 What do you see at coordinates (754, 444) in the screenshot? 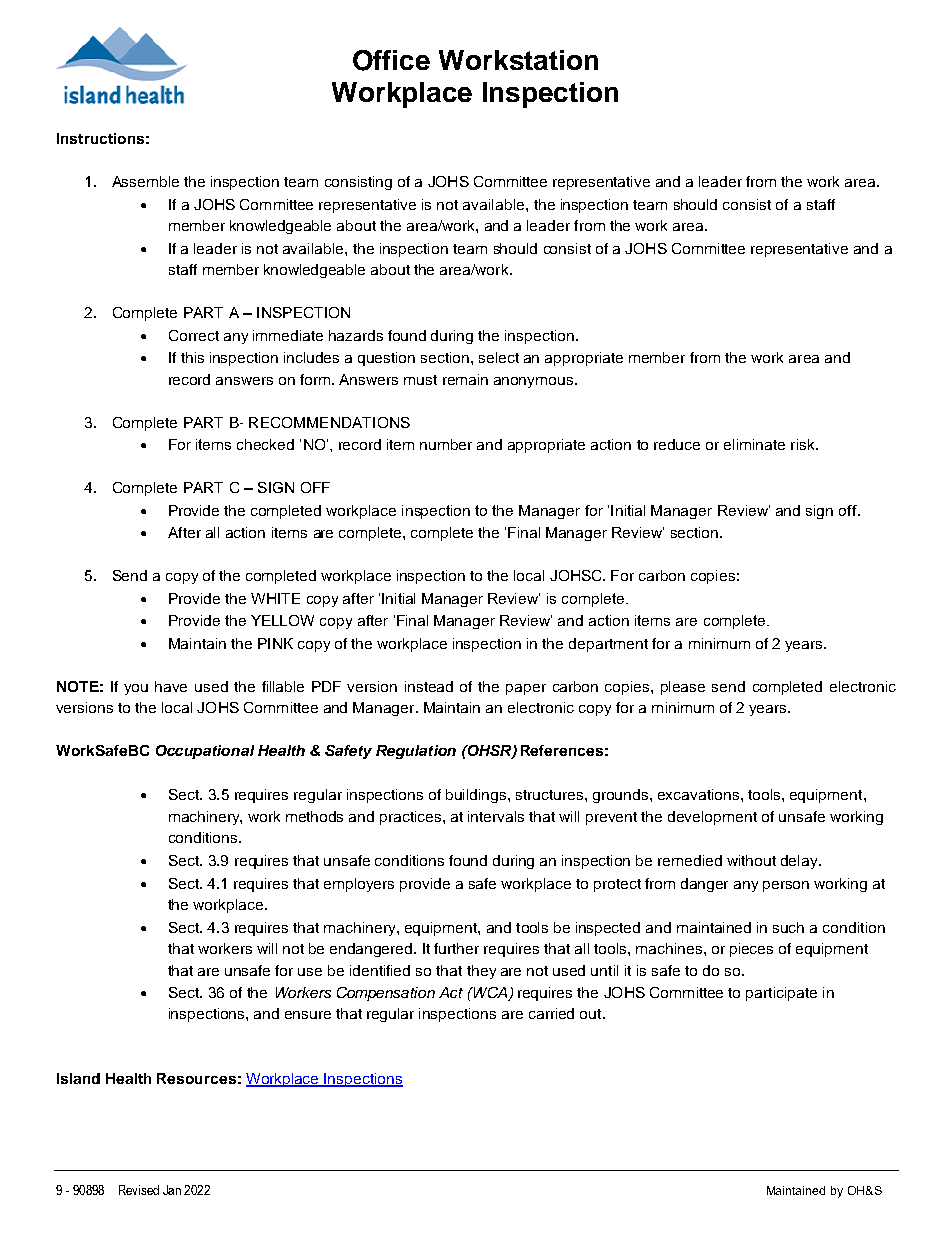
I see `eliminate` at bounding box center [754, 444].
